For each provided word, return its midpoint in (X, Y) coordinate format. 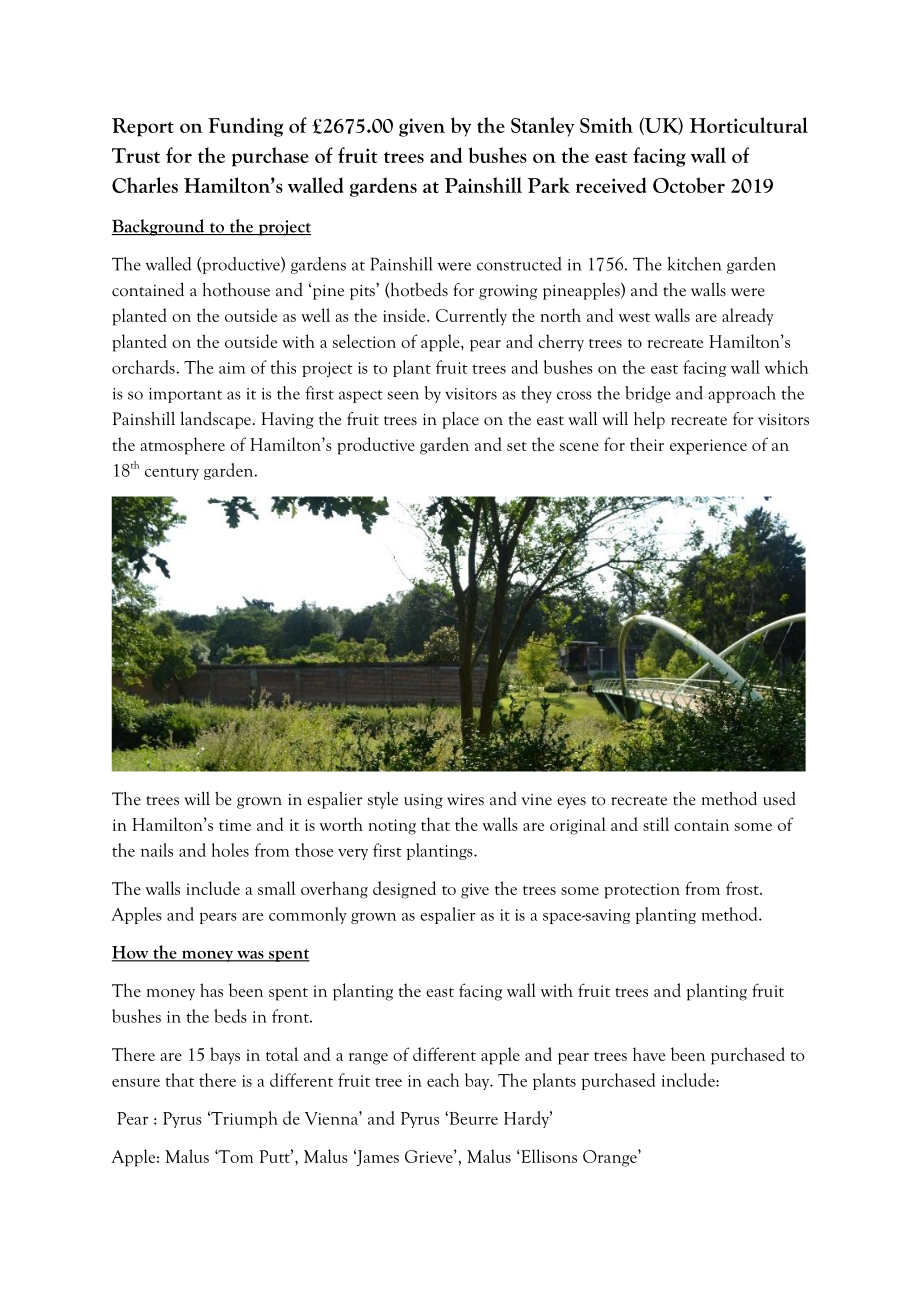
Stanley (542, 127)
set (517, 446)
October (689, 185)
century (172, 473)
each (443, 1080)
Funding (245, 127)
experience (708, 447)
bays (225, 1056)
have (649, 1054)
